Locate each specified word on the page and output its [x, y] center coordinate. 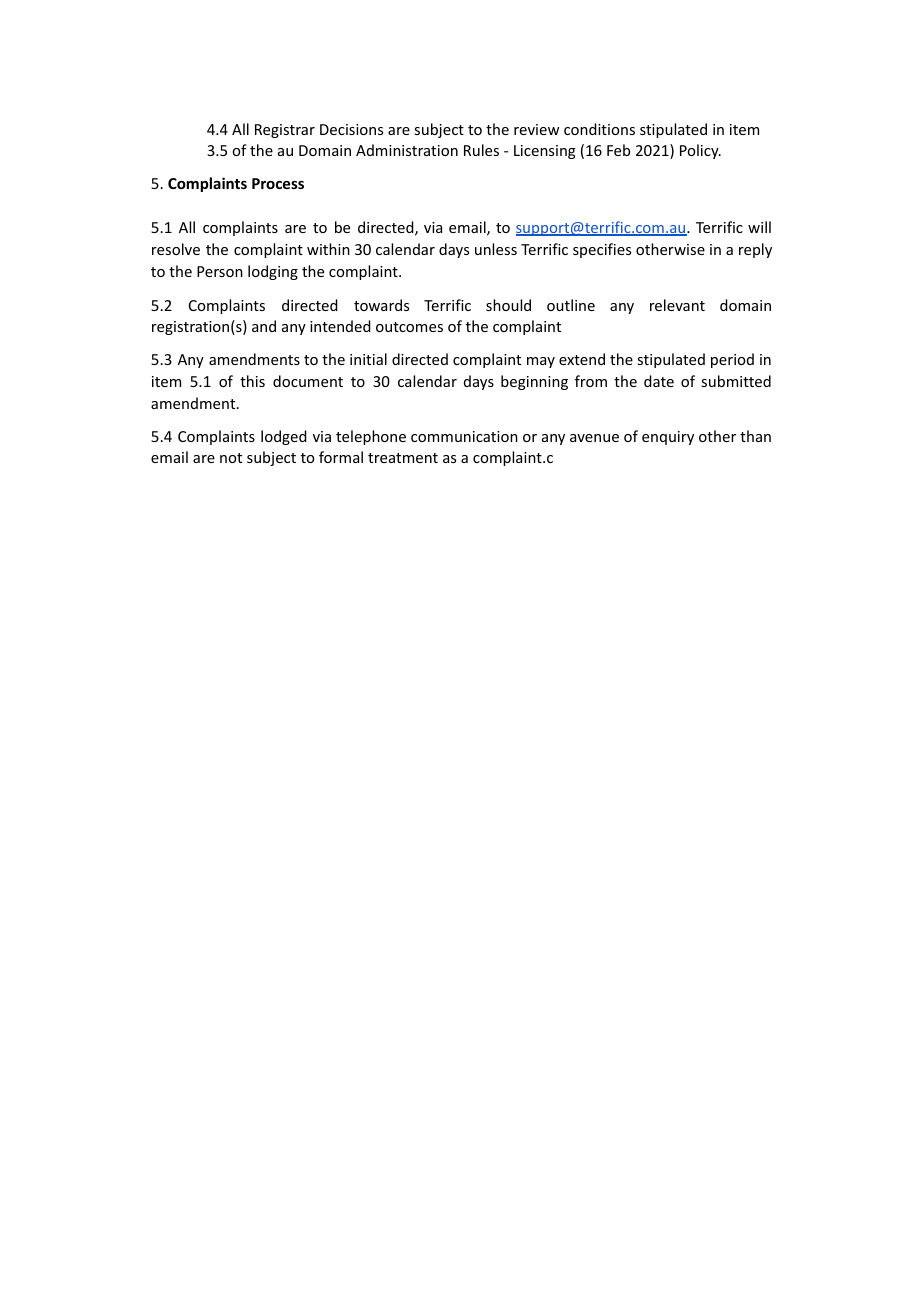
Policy [700, 151]
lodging [273, 272]
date [659, 381]
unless [496, 249]
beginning [534, 382]
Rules [481, 150]
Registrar [285, 131]
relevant [677, 305]
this [252, 381]
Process [278, 183]
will [759, 227]
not [231, 458]
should [508, 305]
